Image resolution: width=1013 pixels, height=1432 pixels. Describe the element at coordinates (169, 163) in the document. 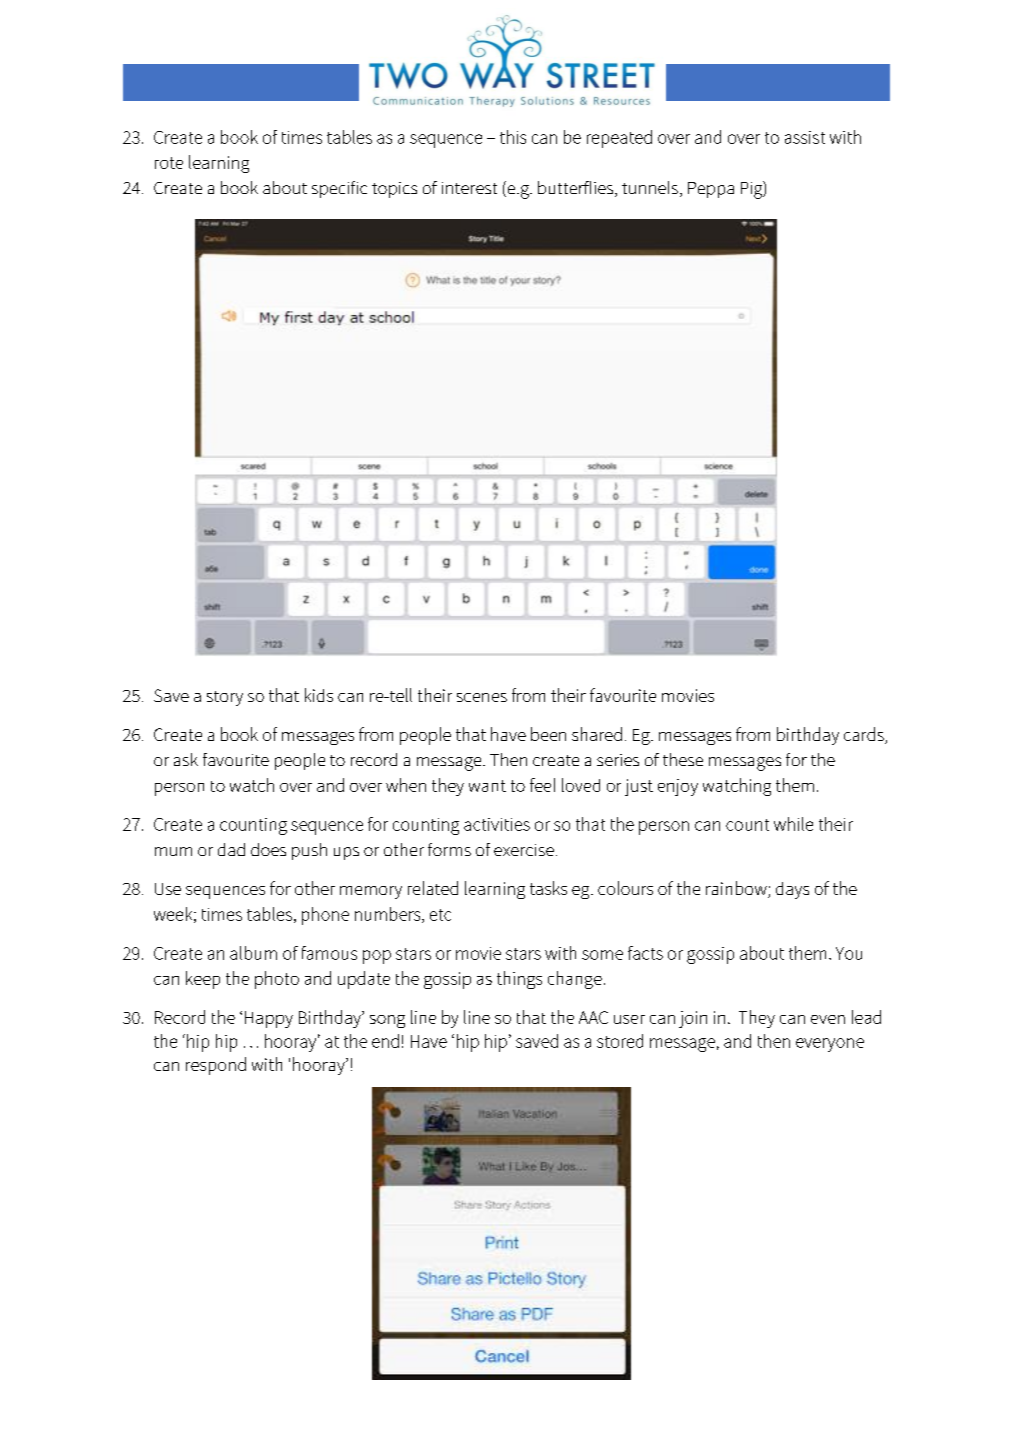

I see `rote` at that location.
